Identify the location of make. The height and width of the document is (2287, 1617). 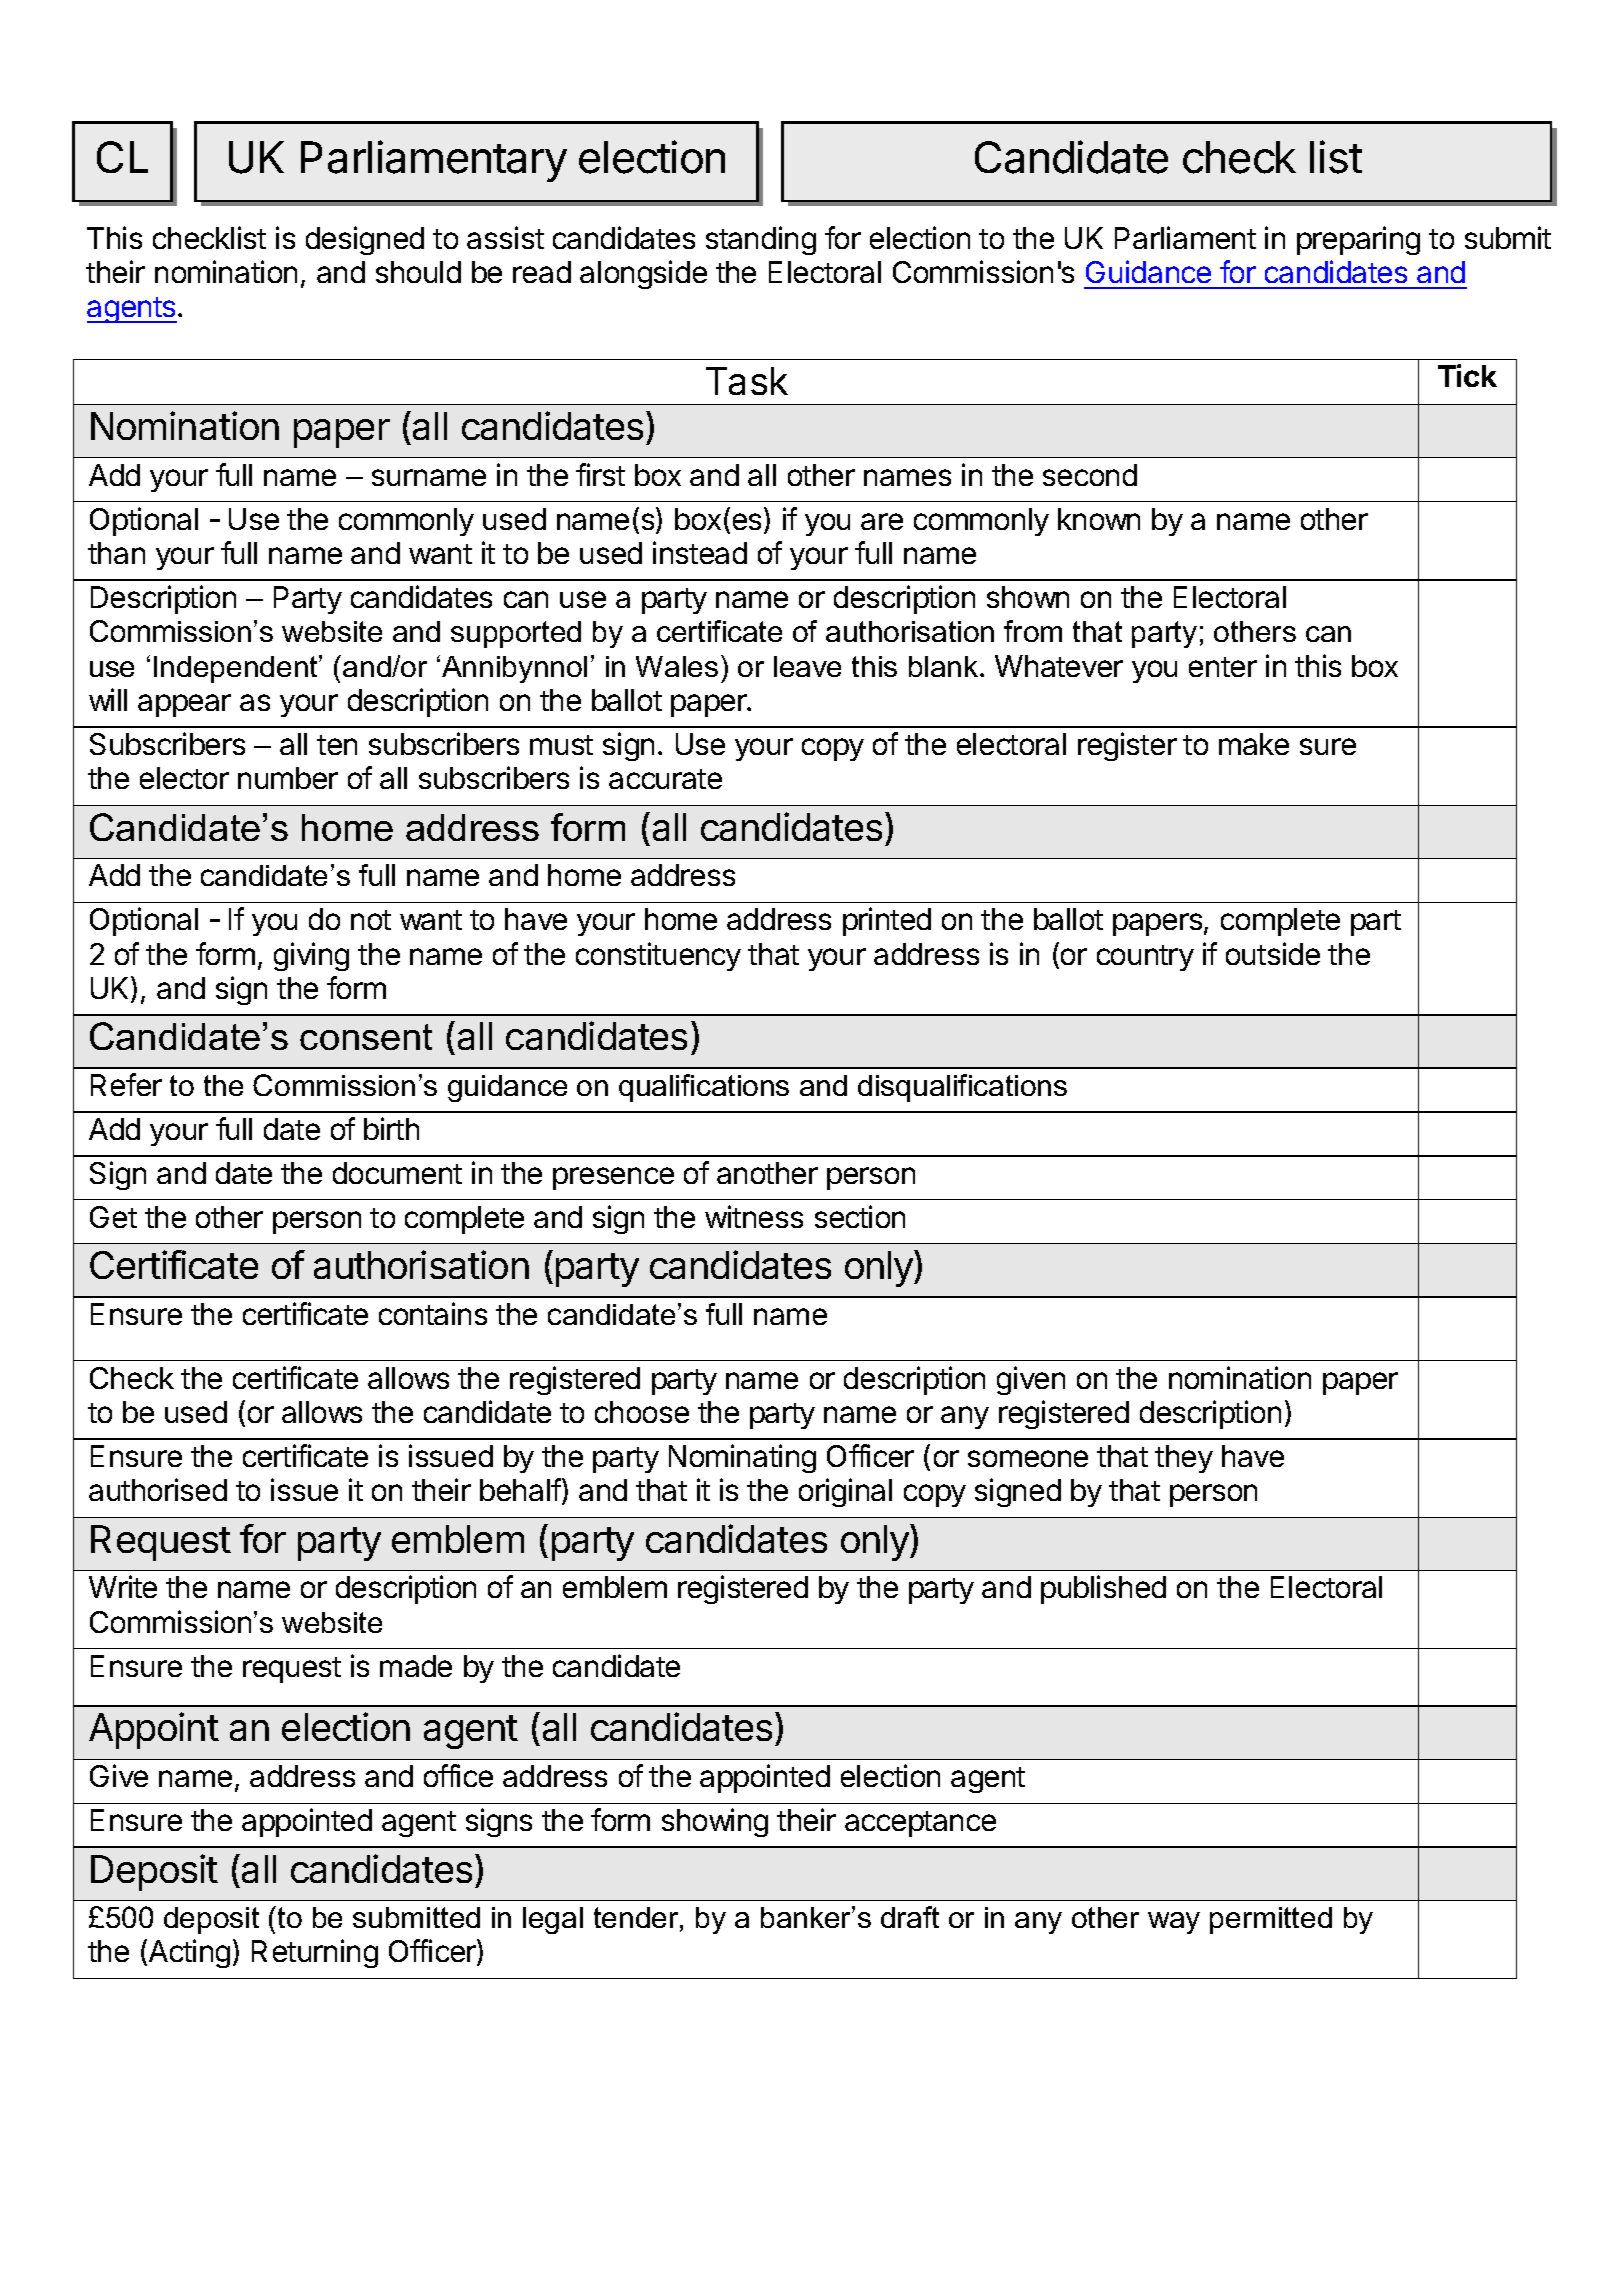
(1254, 744).
